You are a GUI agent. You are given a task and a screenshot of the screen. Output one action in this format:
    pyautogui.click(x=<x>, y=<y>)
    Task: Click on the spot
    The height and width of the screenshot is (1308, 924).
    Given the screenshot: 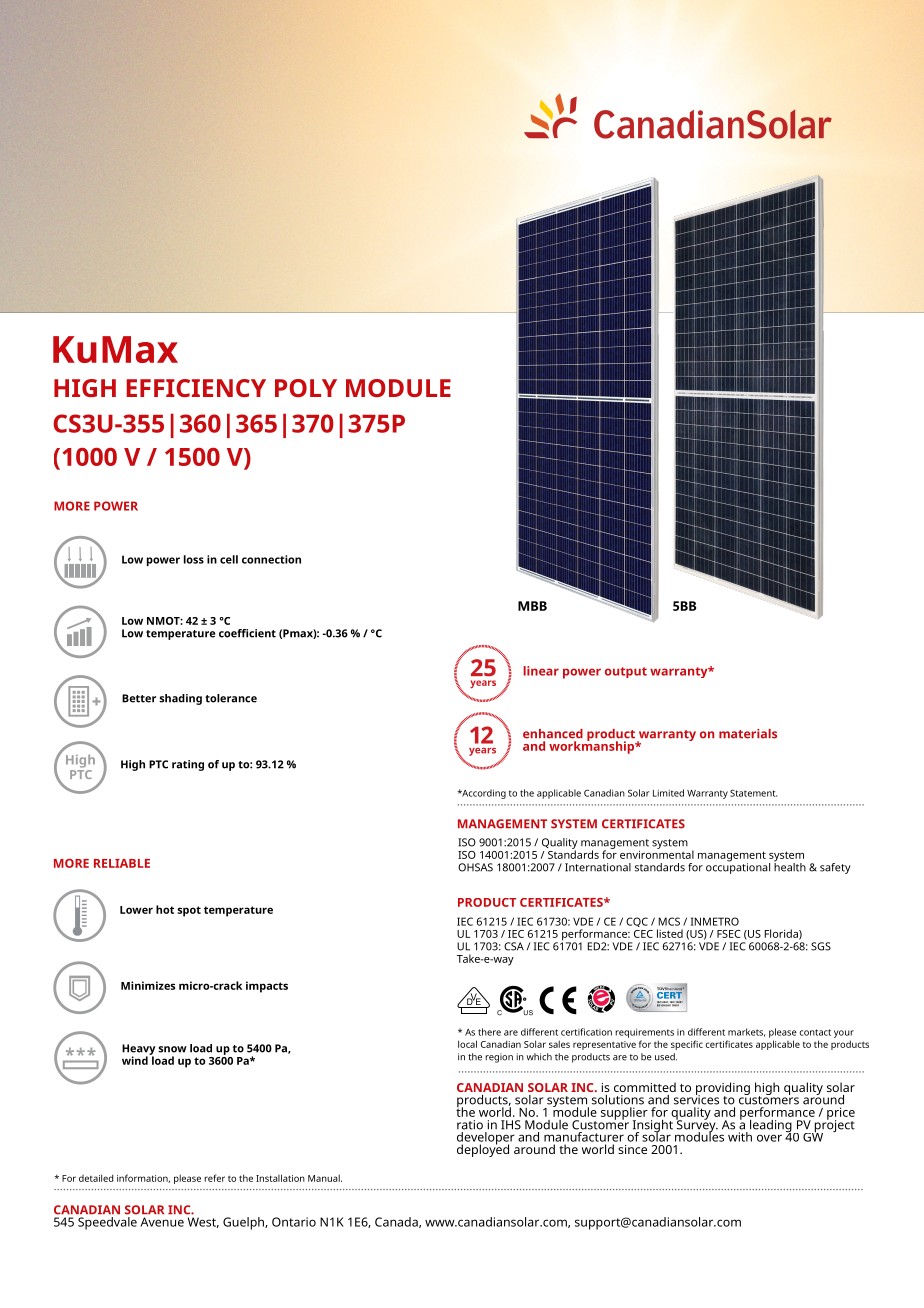 What is the action you would take?
    pyautogui.click(x=189, y=911)
